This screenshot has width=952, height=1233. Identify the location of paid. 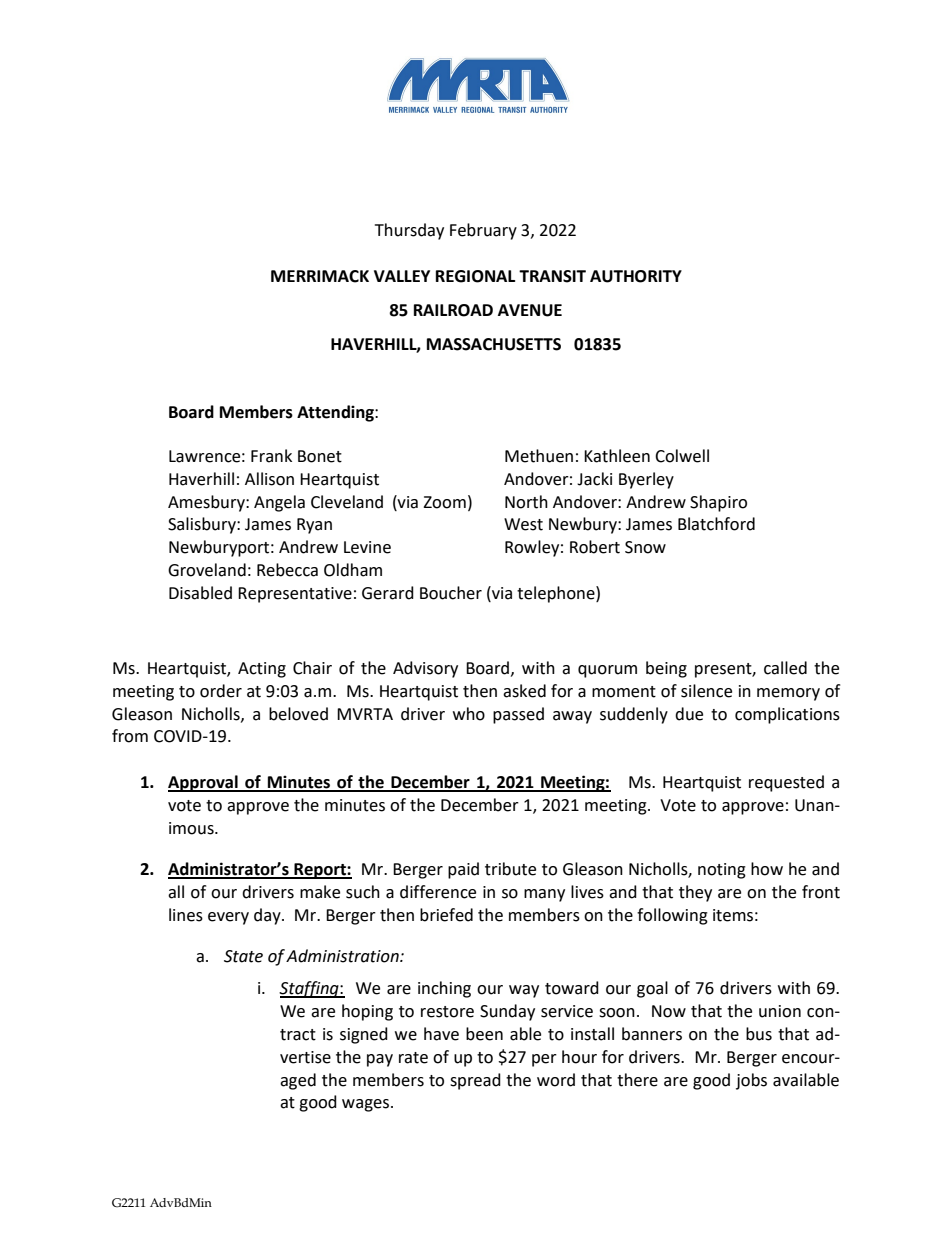
(463, 870).
